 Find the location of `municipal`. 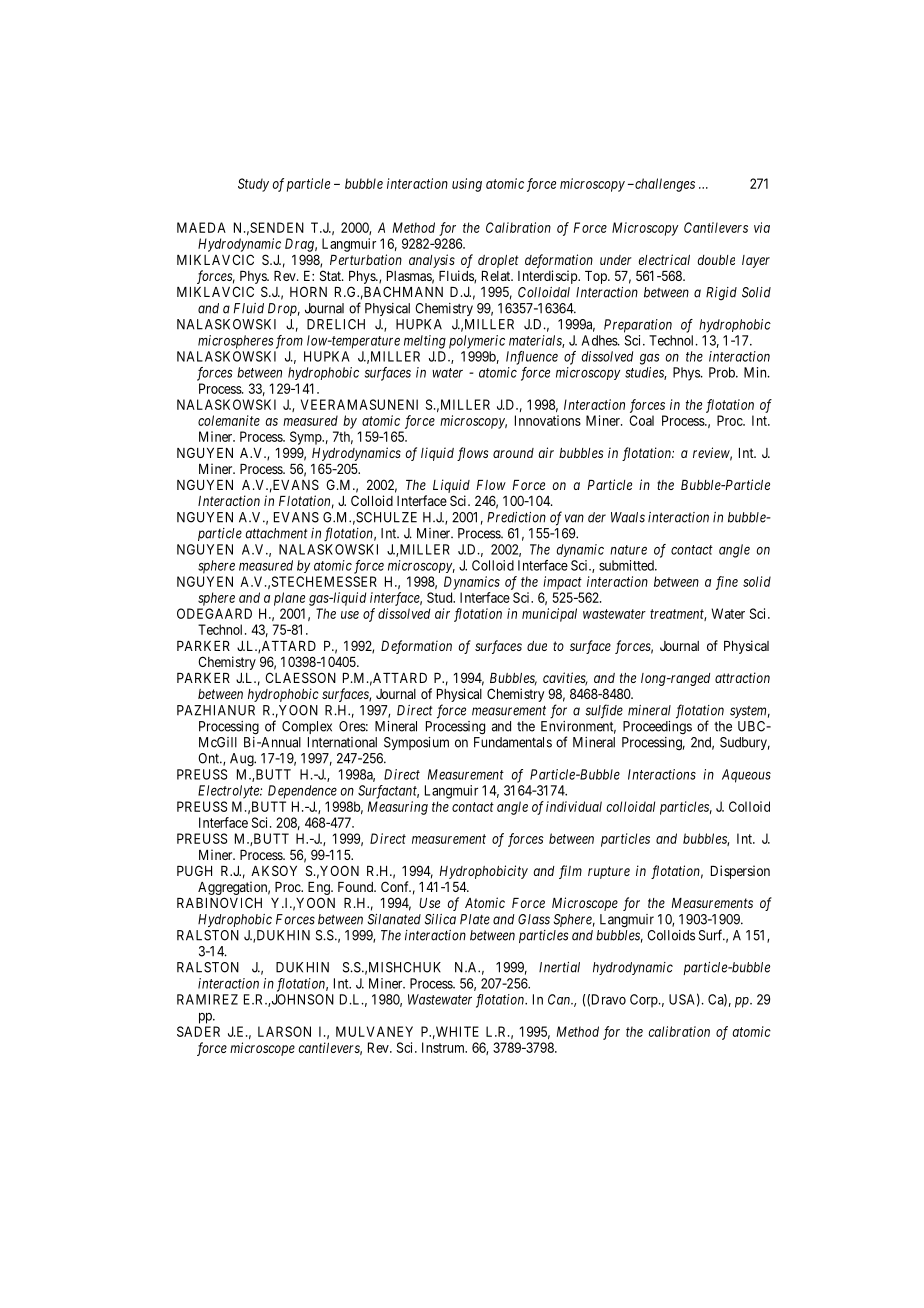

municipal is located at coordinates (549, 615).
